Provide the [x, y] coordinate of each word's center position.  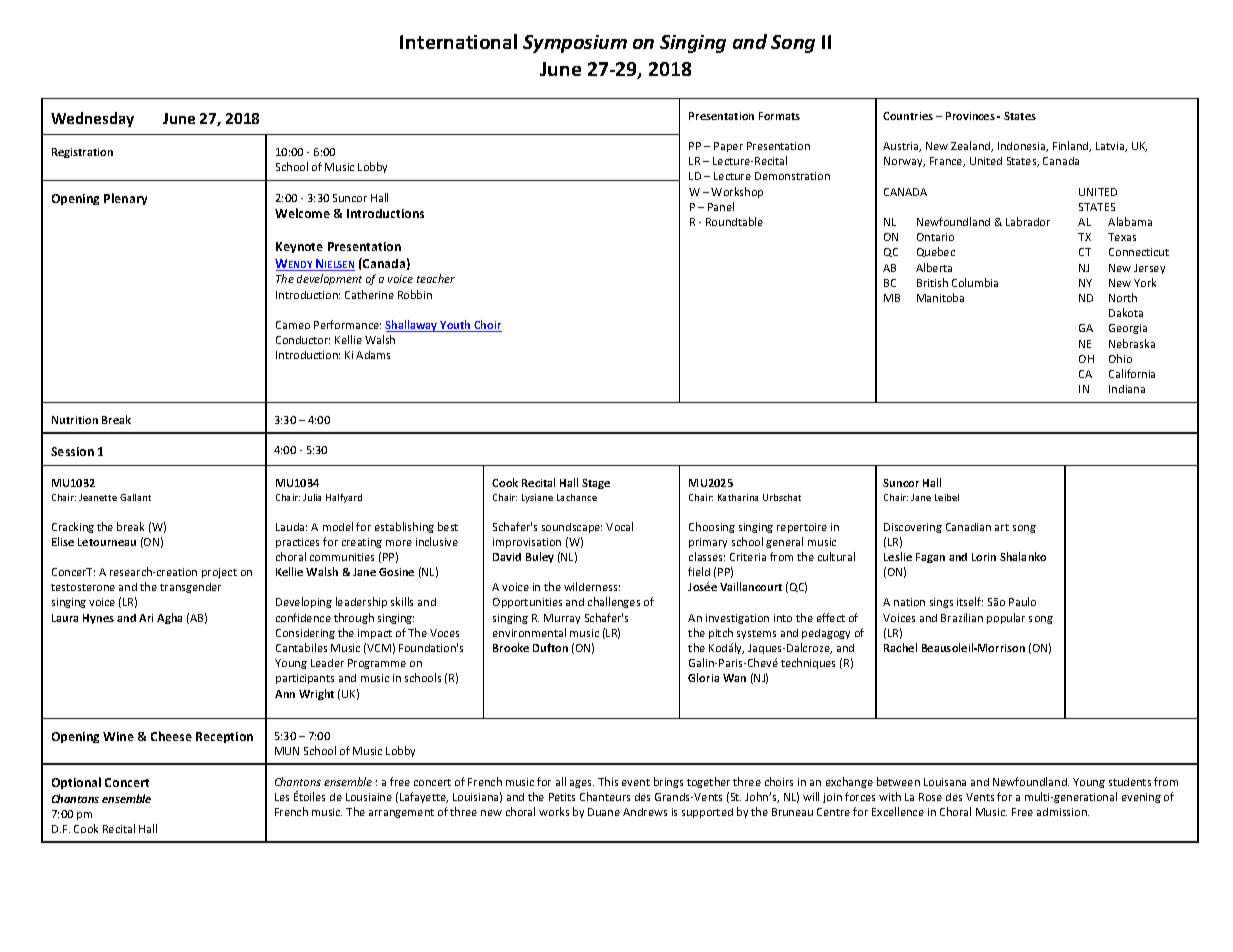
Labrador [1028, 221]
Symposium [575, 44]
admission [1063, 812]
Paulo [1022, 601]
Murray [562, 619]
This [608, 781]
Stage [596, 484]
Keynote [299, 247]
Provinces [970, 116]
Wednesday [92, 119]
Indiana [1127, 389]
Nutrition [75, 420]
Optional [76, 783]
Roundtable [734, 221]
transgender [190, 588]
